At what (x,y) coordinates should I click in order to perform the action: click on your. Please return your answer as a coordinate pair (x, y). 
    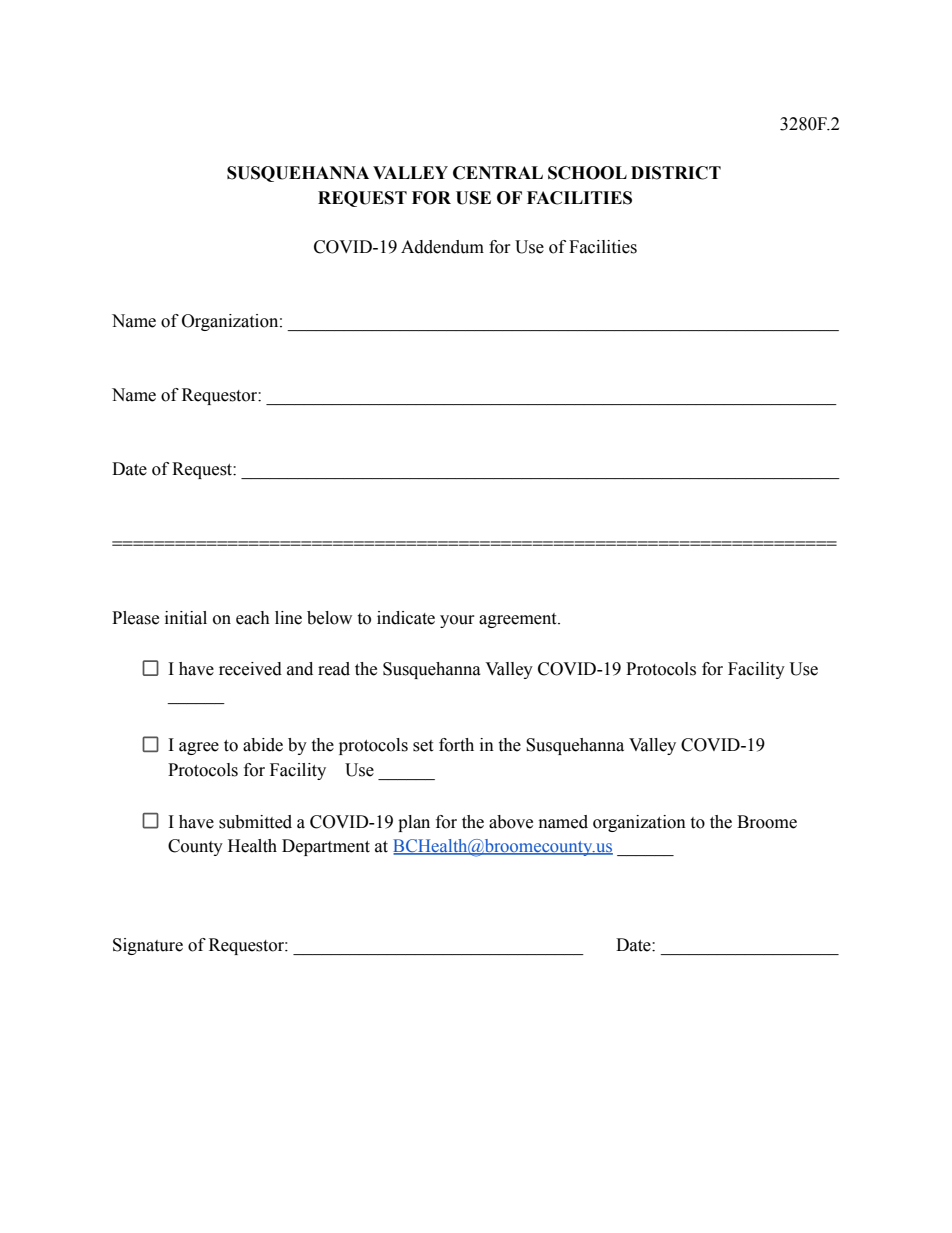
    Looking at the image, I should click on (457, 621).
